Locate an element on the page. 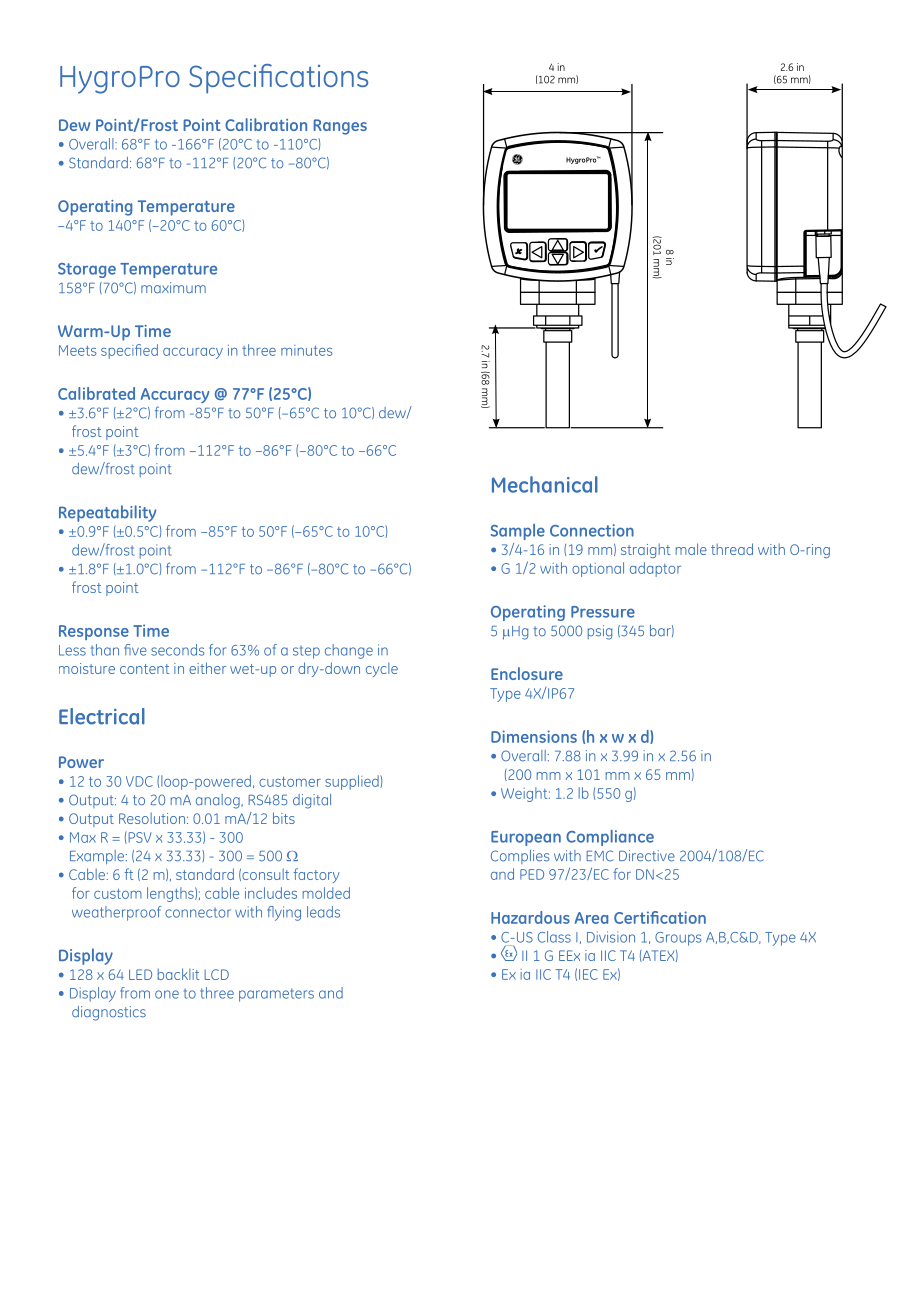  Specifications is located at coordinates (278, 79).
